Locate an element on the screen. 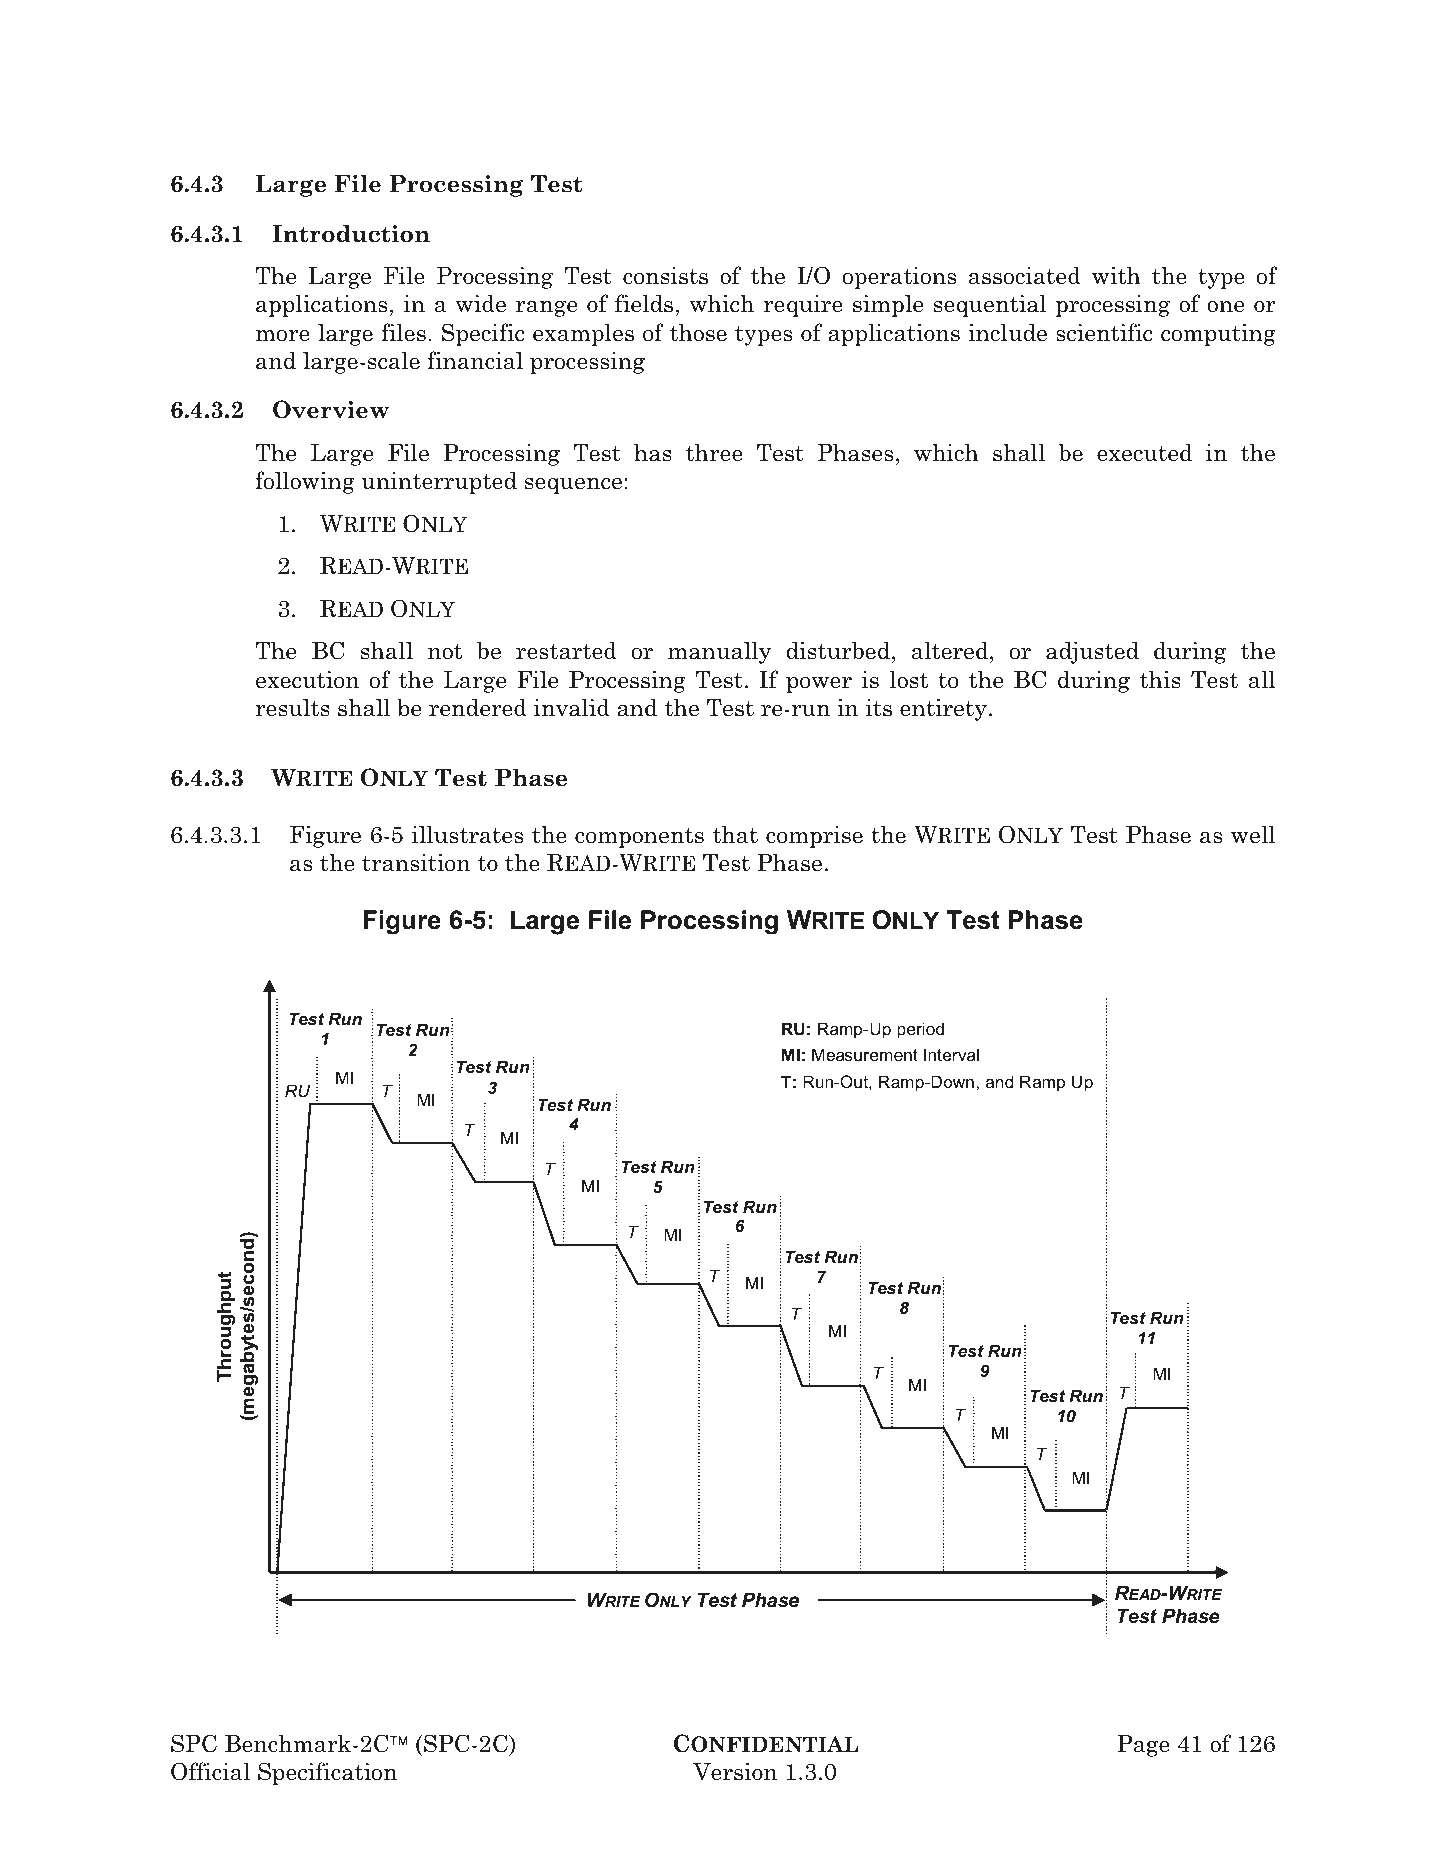  with is located at coordinates (1116, 275).
